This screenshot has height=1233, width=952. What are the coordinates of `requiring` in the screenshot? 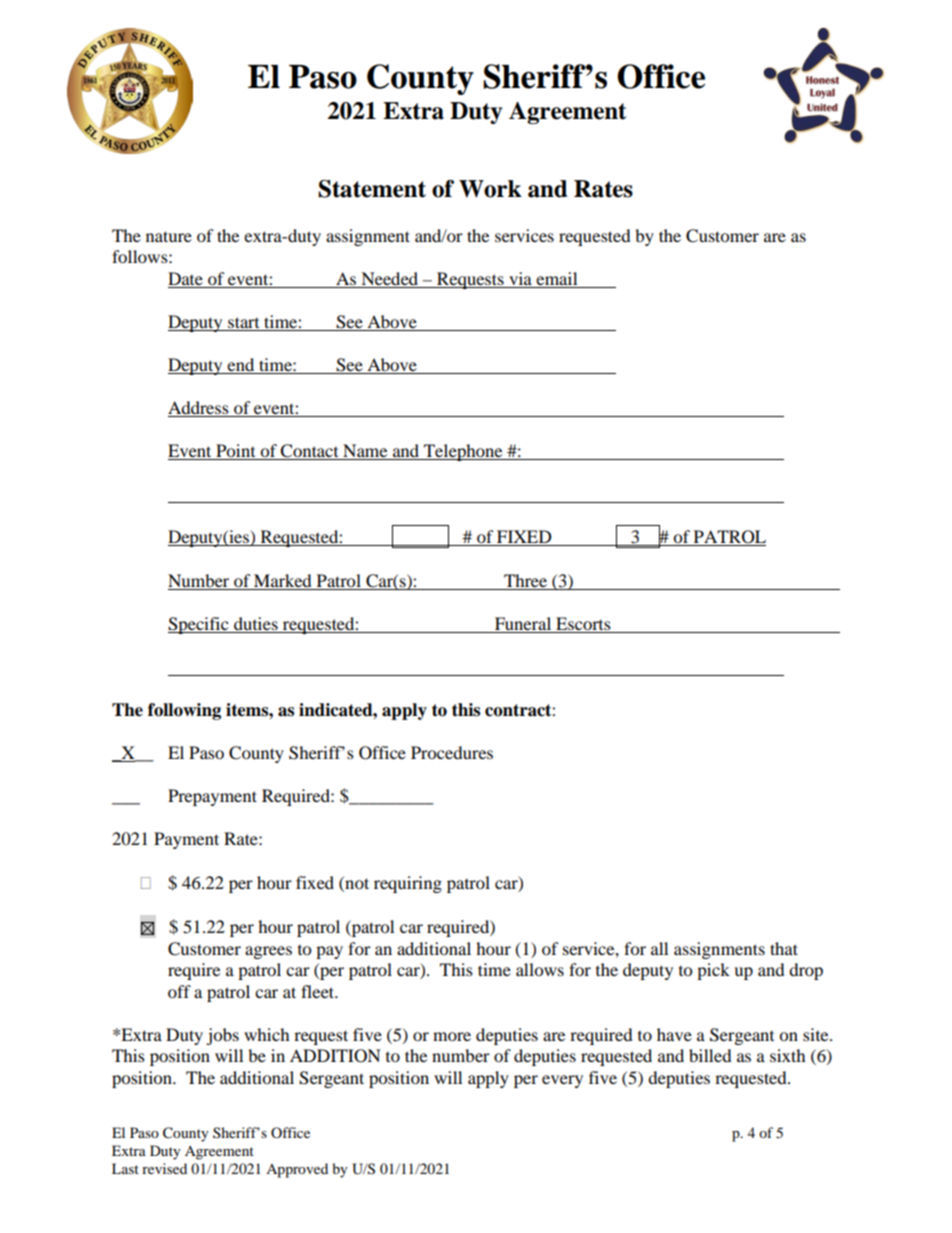 It's located at (408, 884).
